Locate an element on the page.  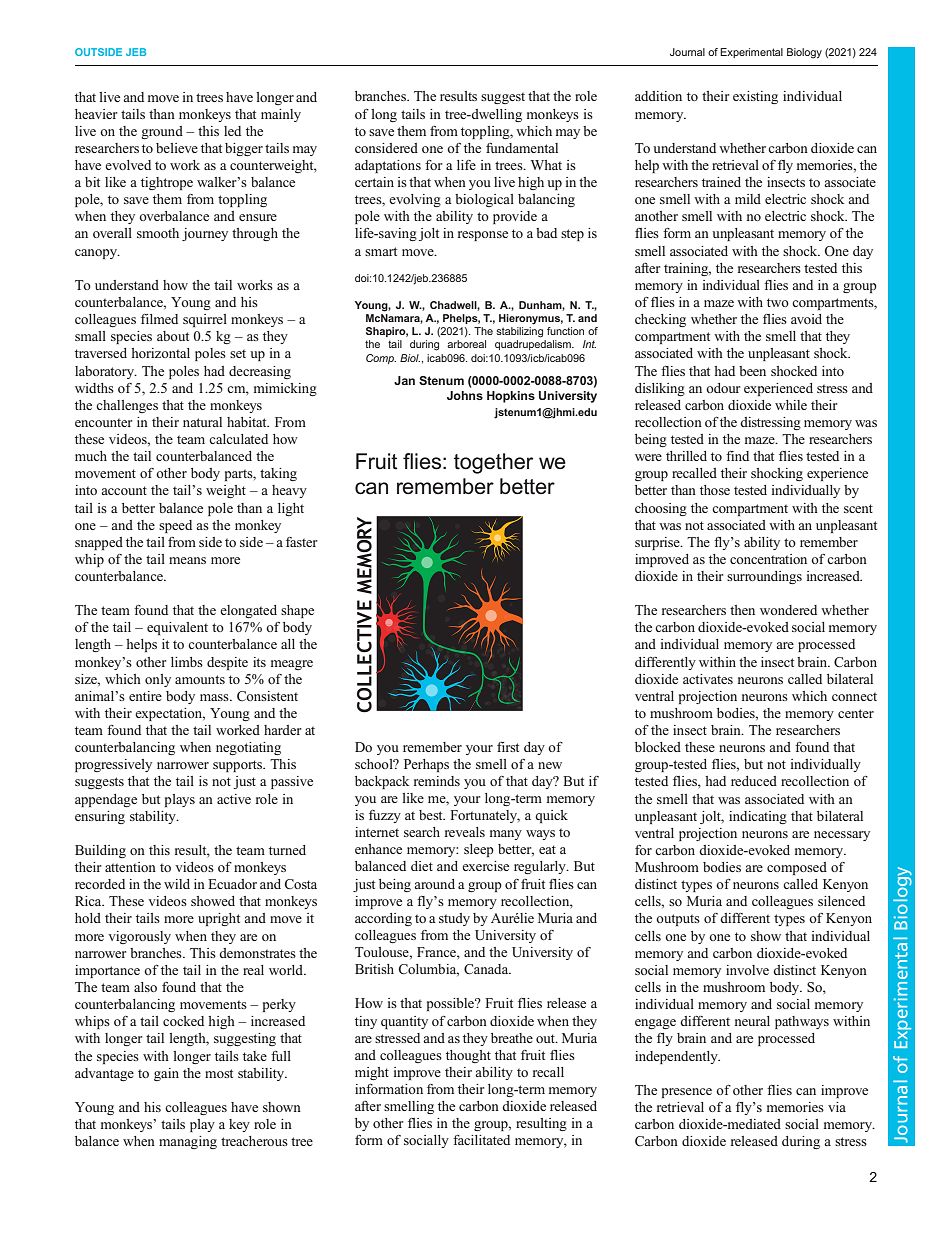
equivalent is located at coordinates (177, 628).
